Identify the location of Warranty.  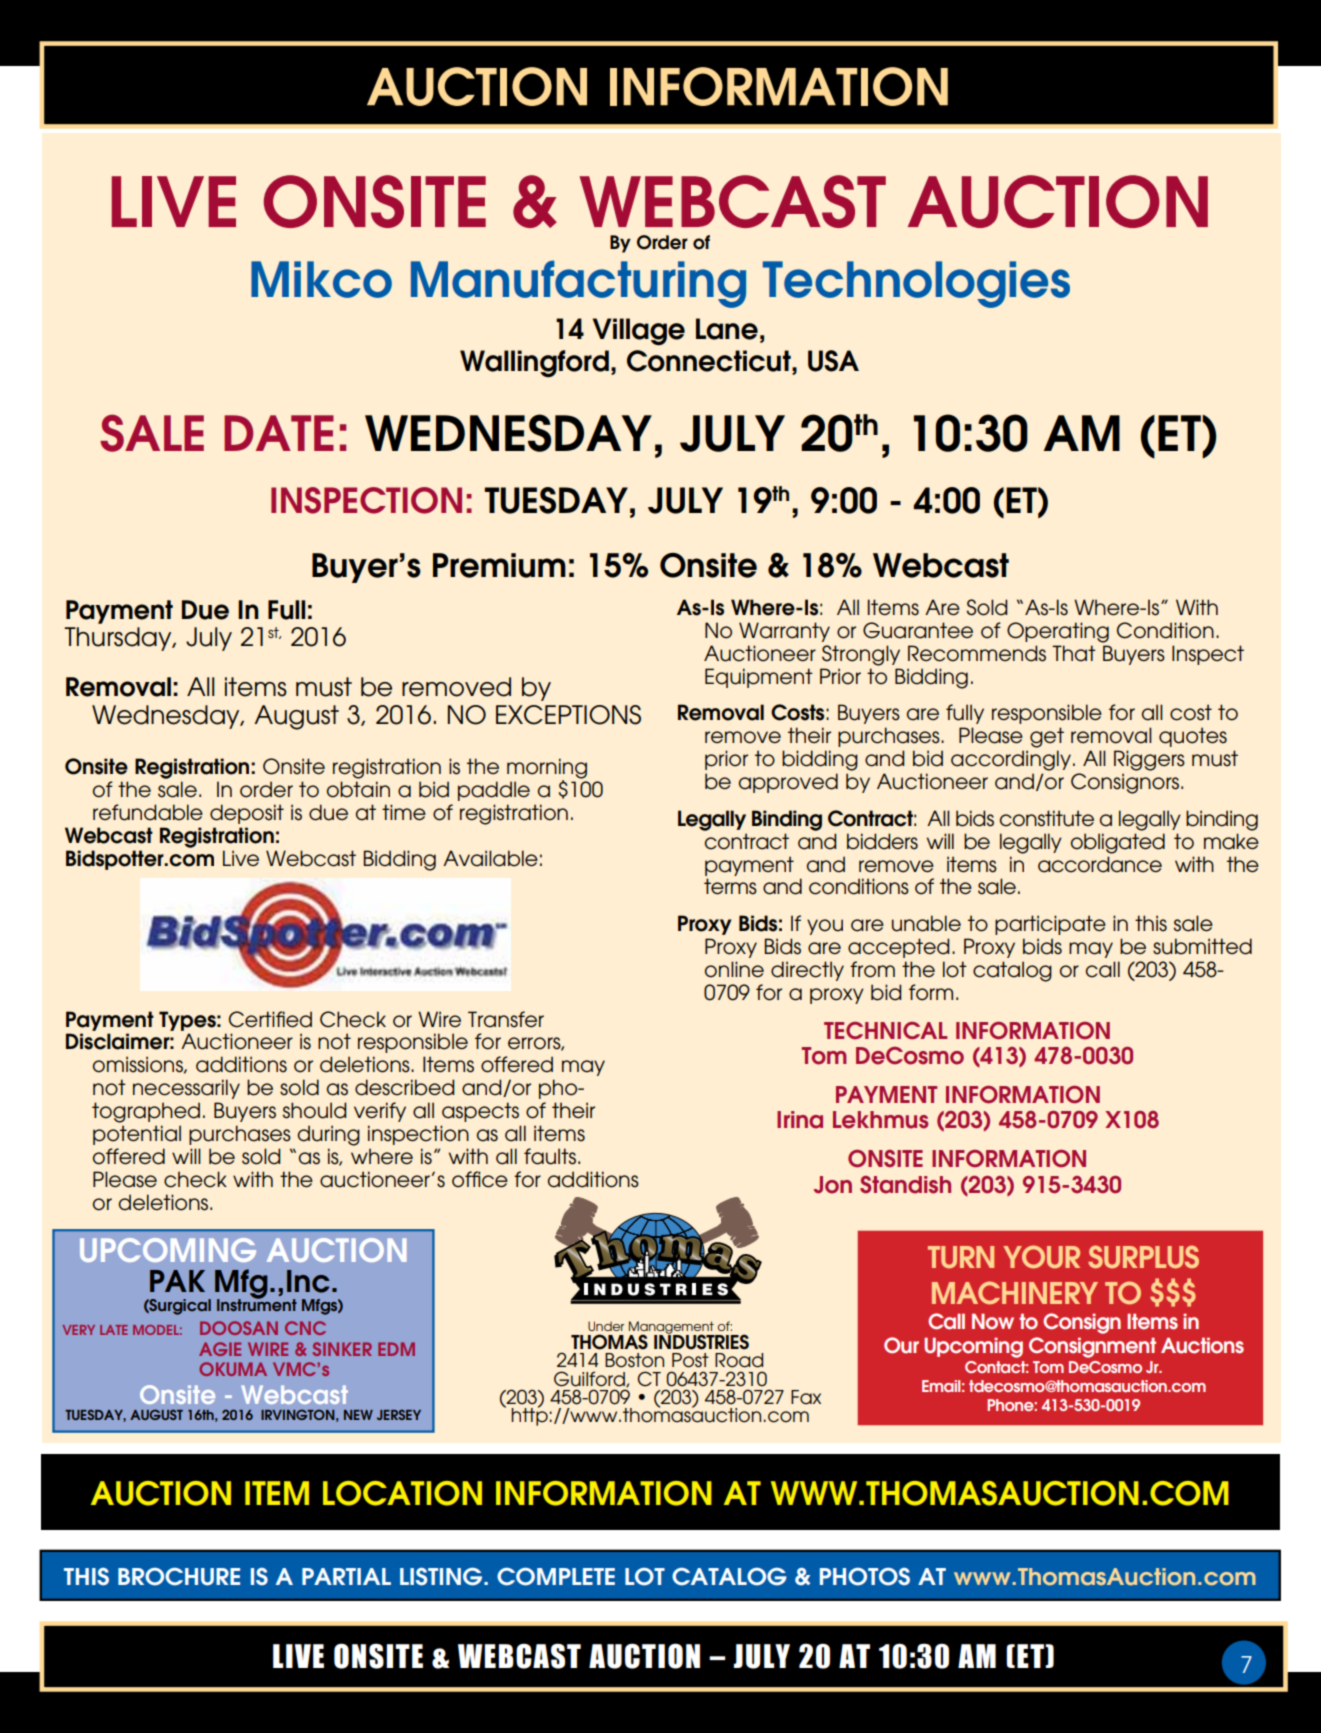
(784, 632).
